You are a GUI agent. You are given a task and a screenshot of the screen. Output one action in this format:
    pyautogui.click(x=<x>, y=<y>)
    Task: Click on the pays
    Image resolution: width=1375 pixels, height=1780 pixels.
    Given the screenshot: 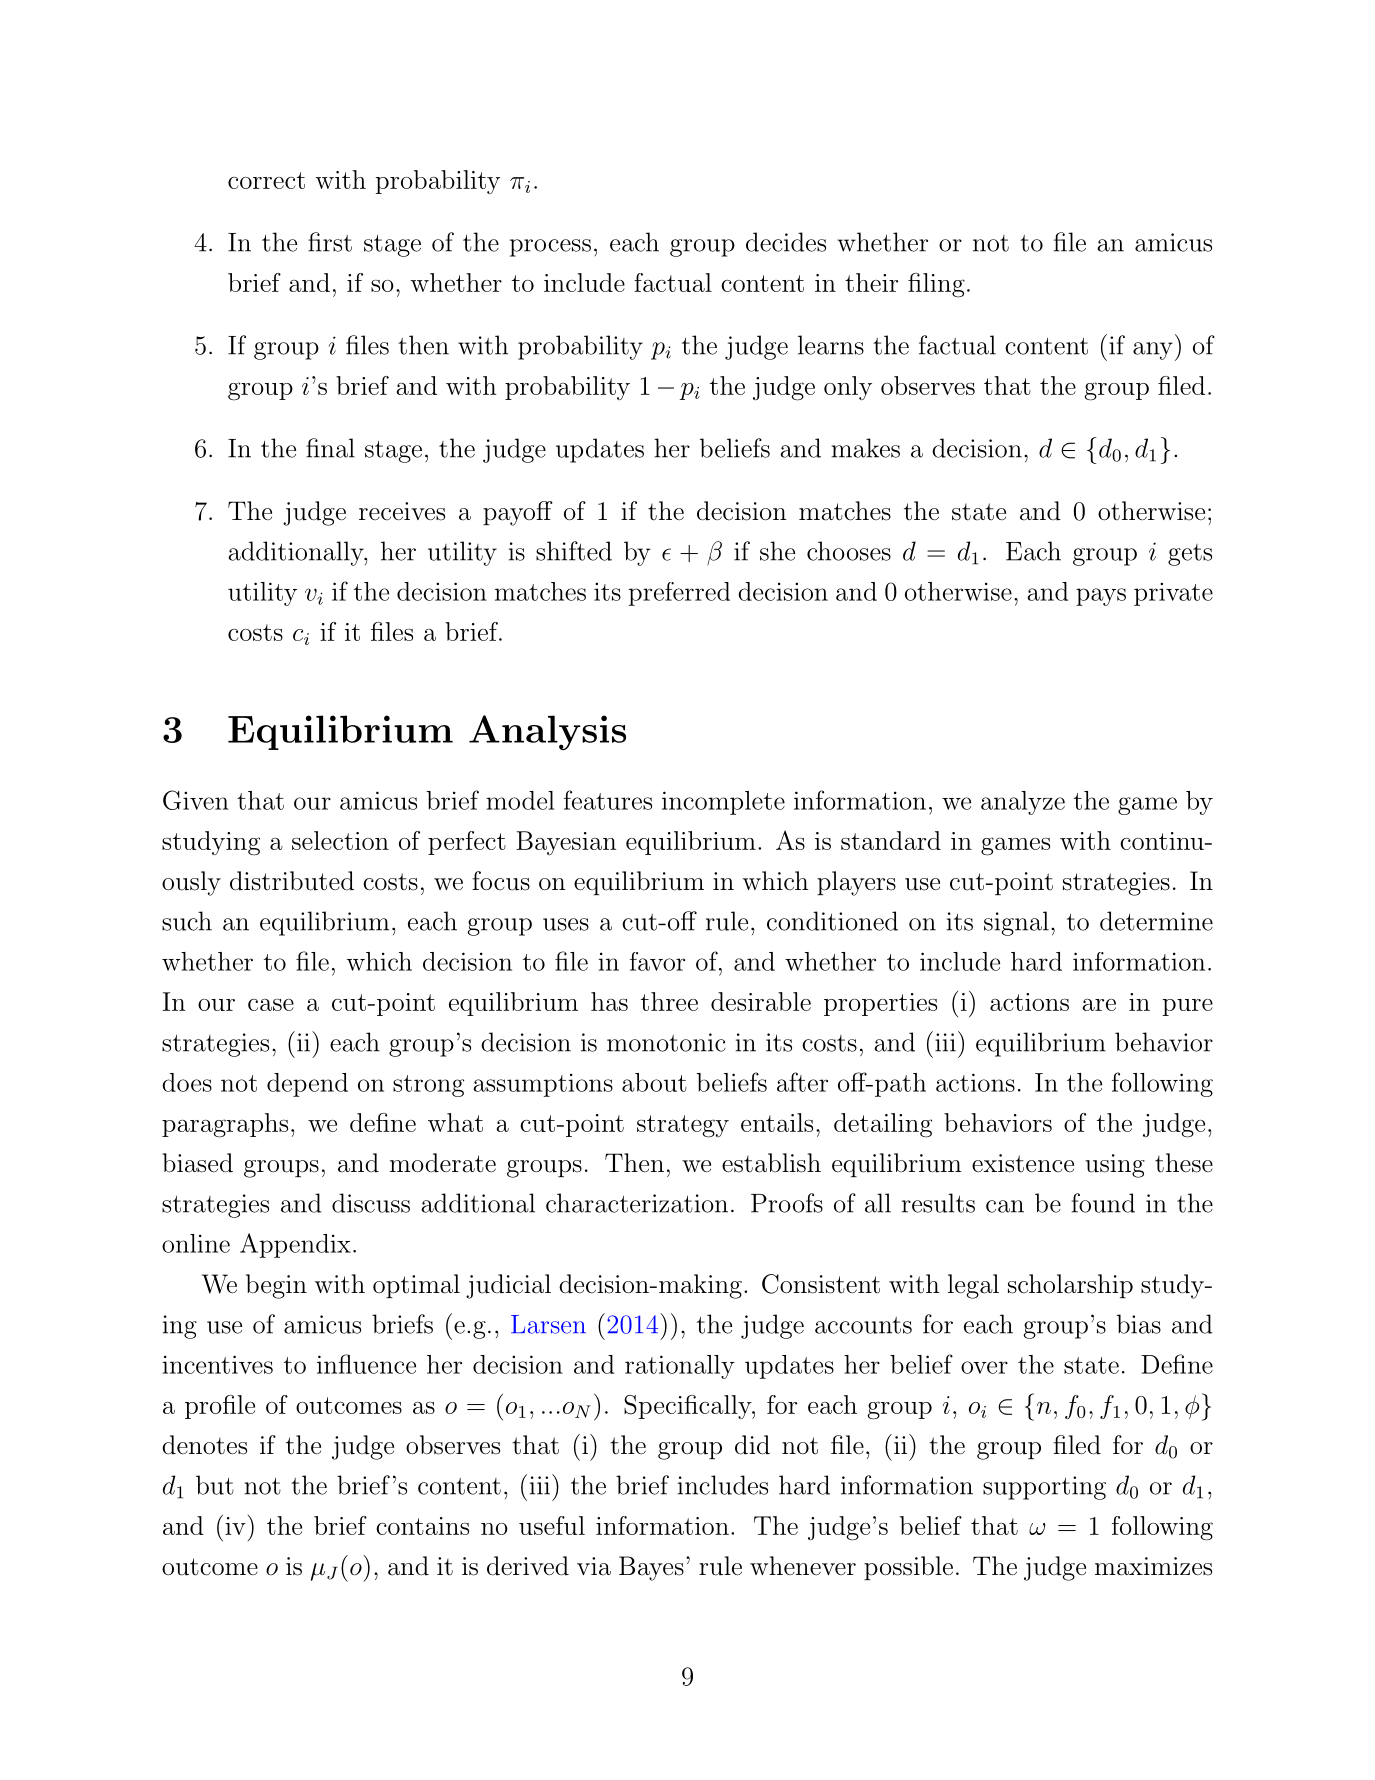 What is the action you would take?
    pyautogui.click(x=1101, y=597)
